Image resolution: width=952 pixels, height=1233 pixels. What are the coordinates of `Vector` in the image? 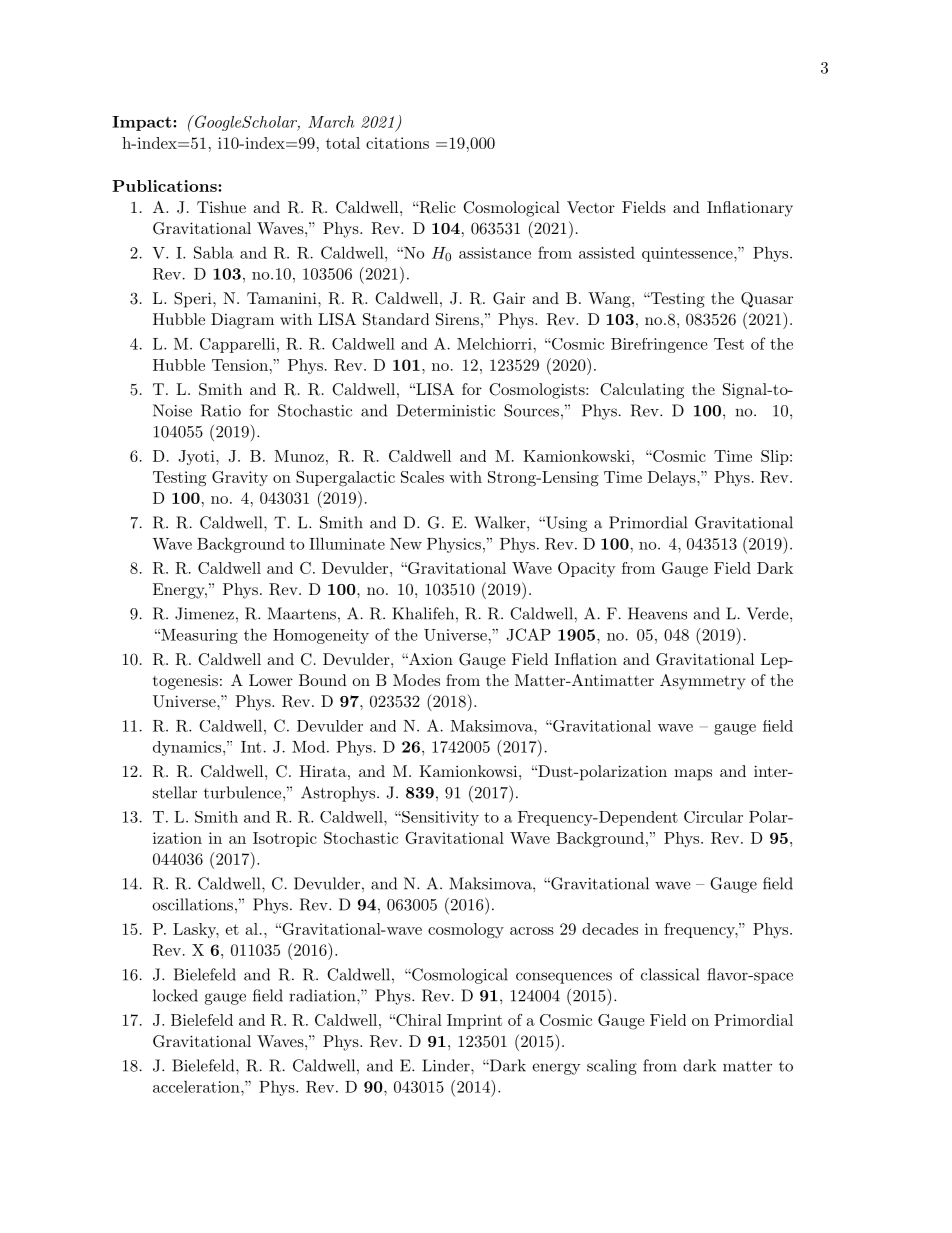 It's located at (591, 207).
